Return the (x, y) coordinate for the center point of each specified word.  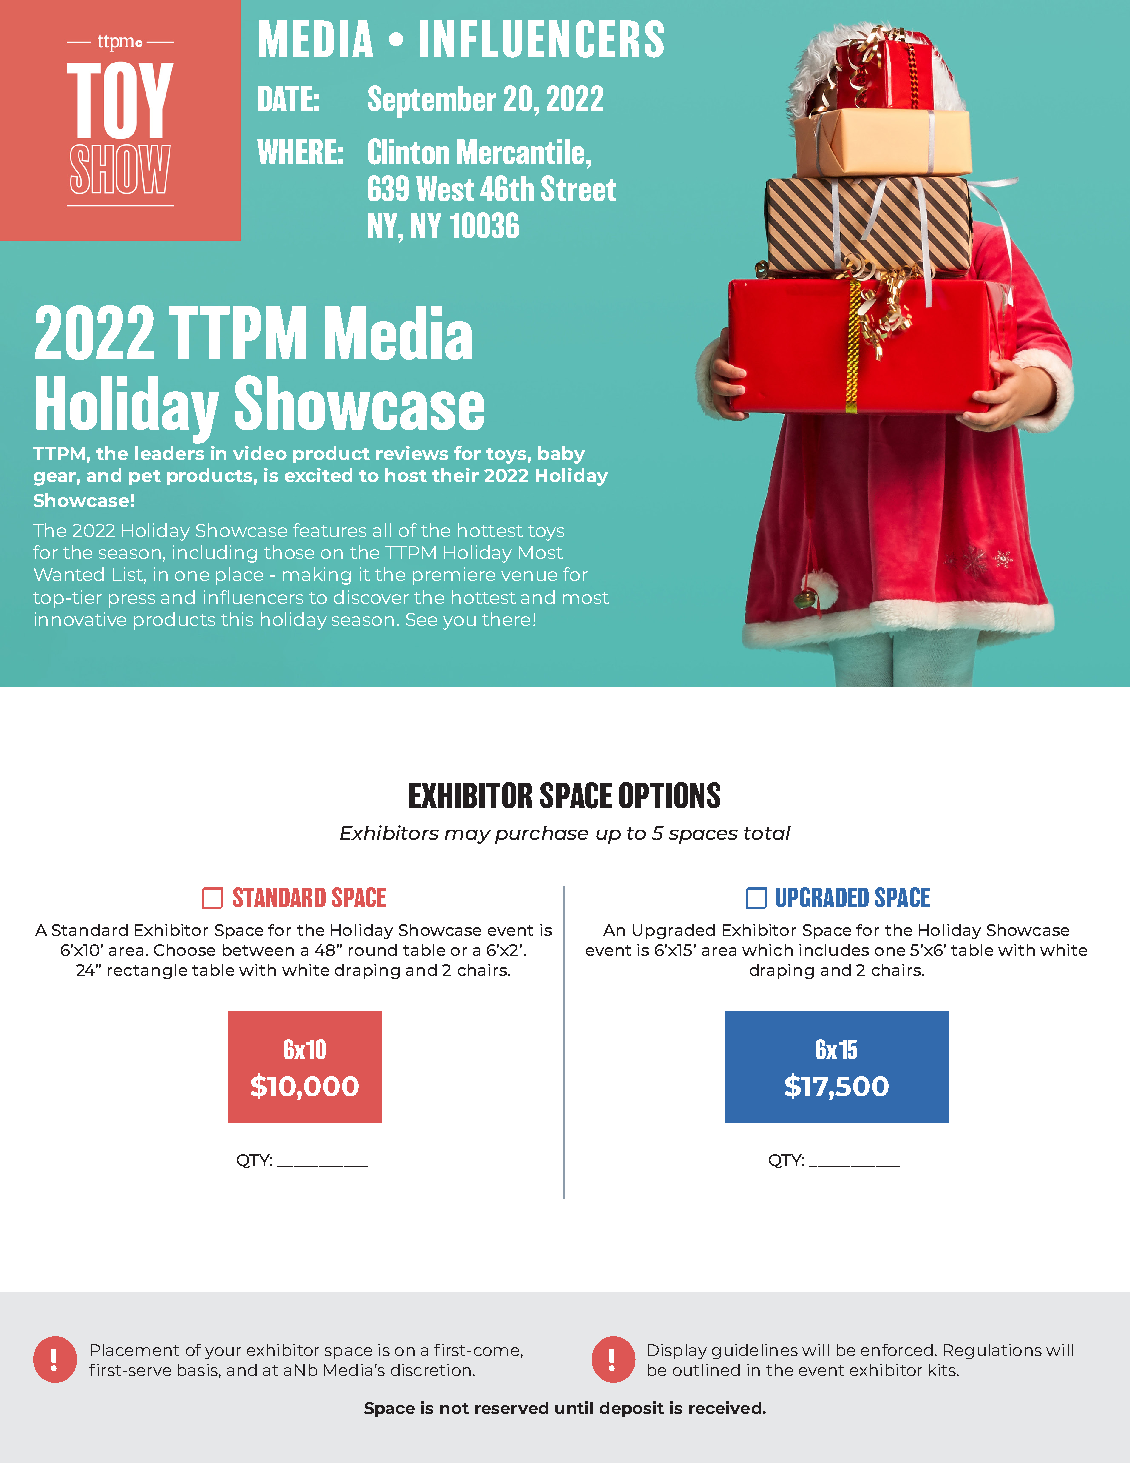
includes (834, 950)
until (574, 1407)
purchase (541, 835)
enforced (897, 1350)
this (237, 619)
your (223, 1353)
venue (529, 576)
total (767, 833)
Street (578, 188)
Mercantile (520, 151)
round (373, 950)
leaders (169, 453)
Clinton (408, 151)
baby (561, 455)
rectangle (147, 971)
